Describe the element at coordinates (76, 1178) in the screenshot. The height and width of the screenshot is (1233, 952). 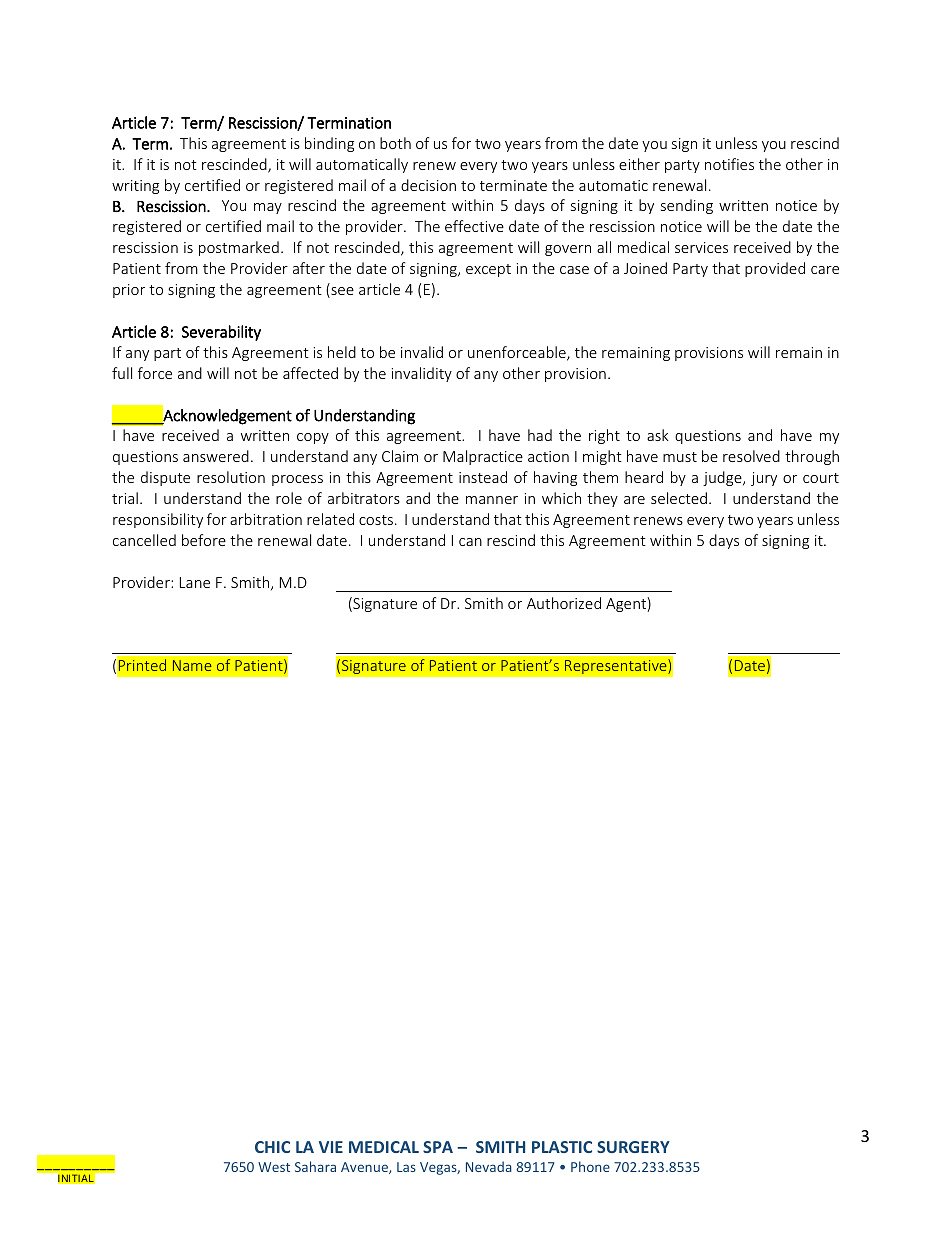
I see `INITIAL` at that location.
